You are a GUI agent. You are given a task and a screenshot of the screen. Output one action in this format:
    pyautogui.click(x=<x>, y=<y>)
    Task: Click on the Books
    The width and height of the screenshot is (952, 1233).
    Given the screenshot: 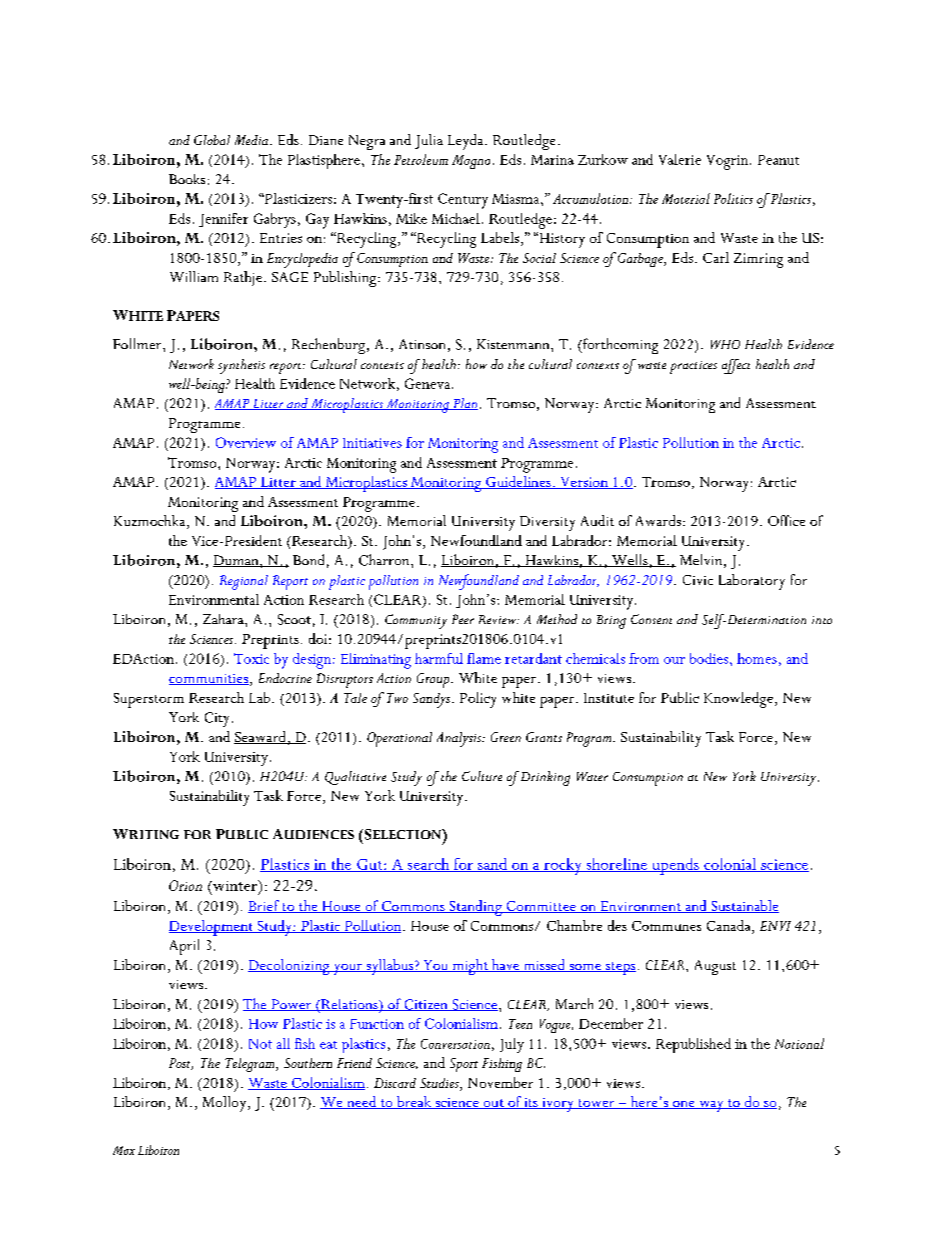 What is the action you would take?
    pyautogui.click(x=187, y=179)
